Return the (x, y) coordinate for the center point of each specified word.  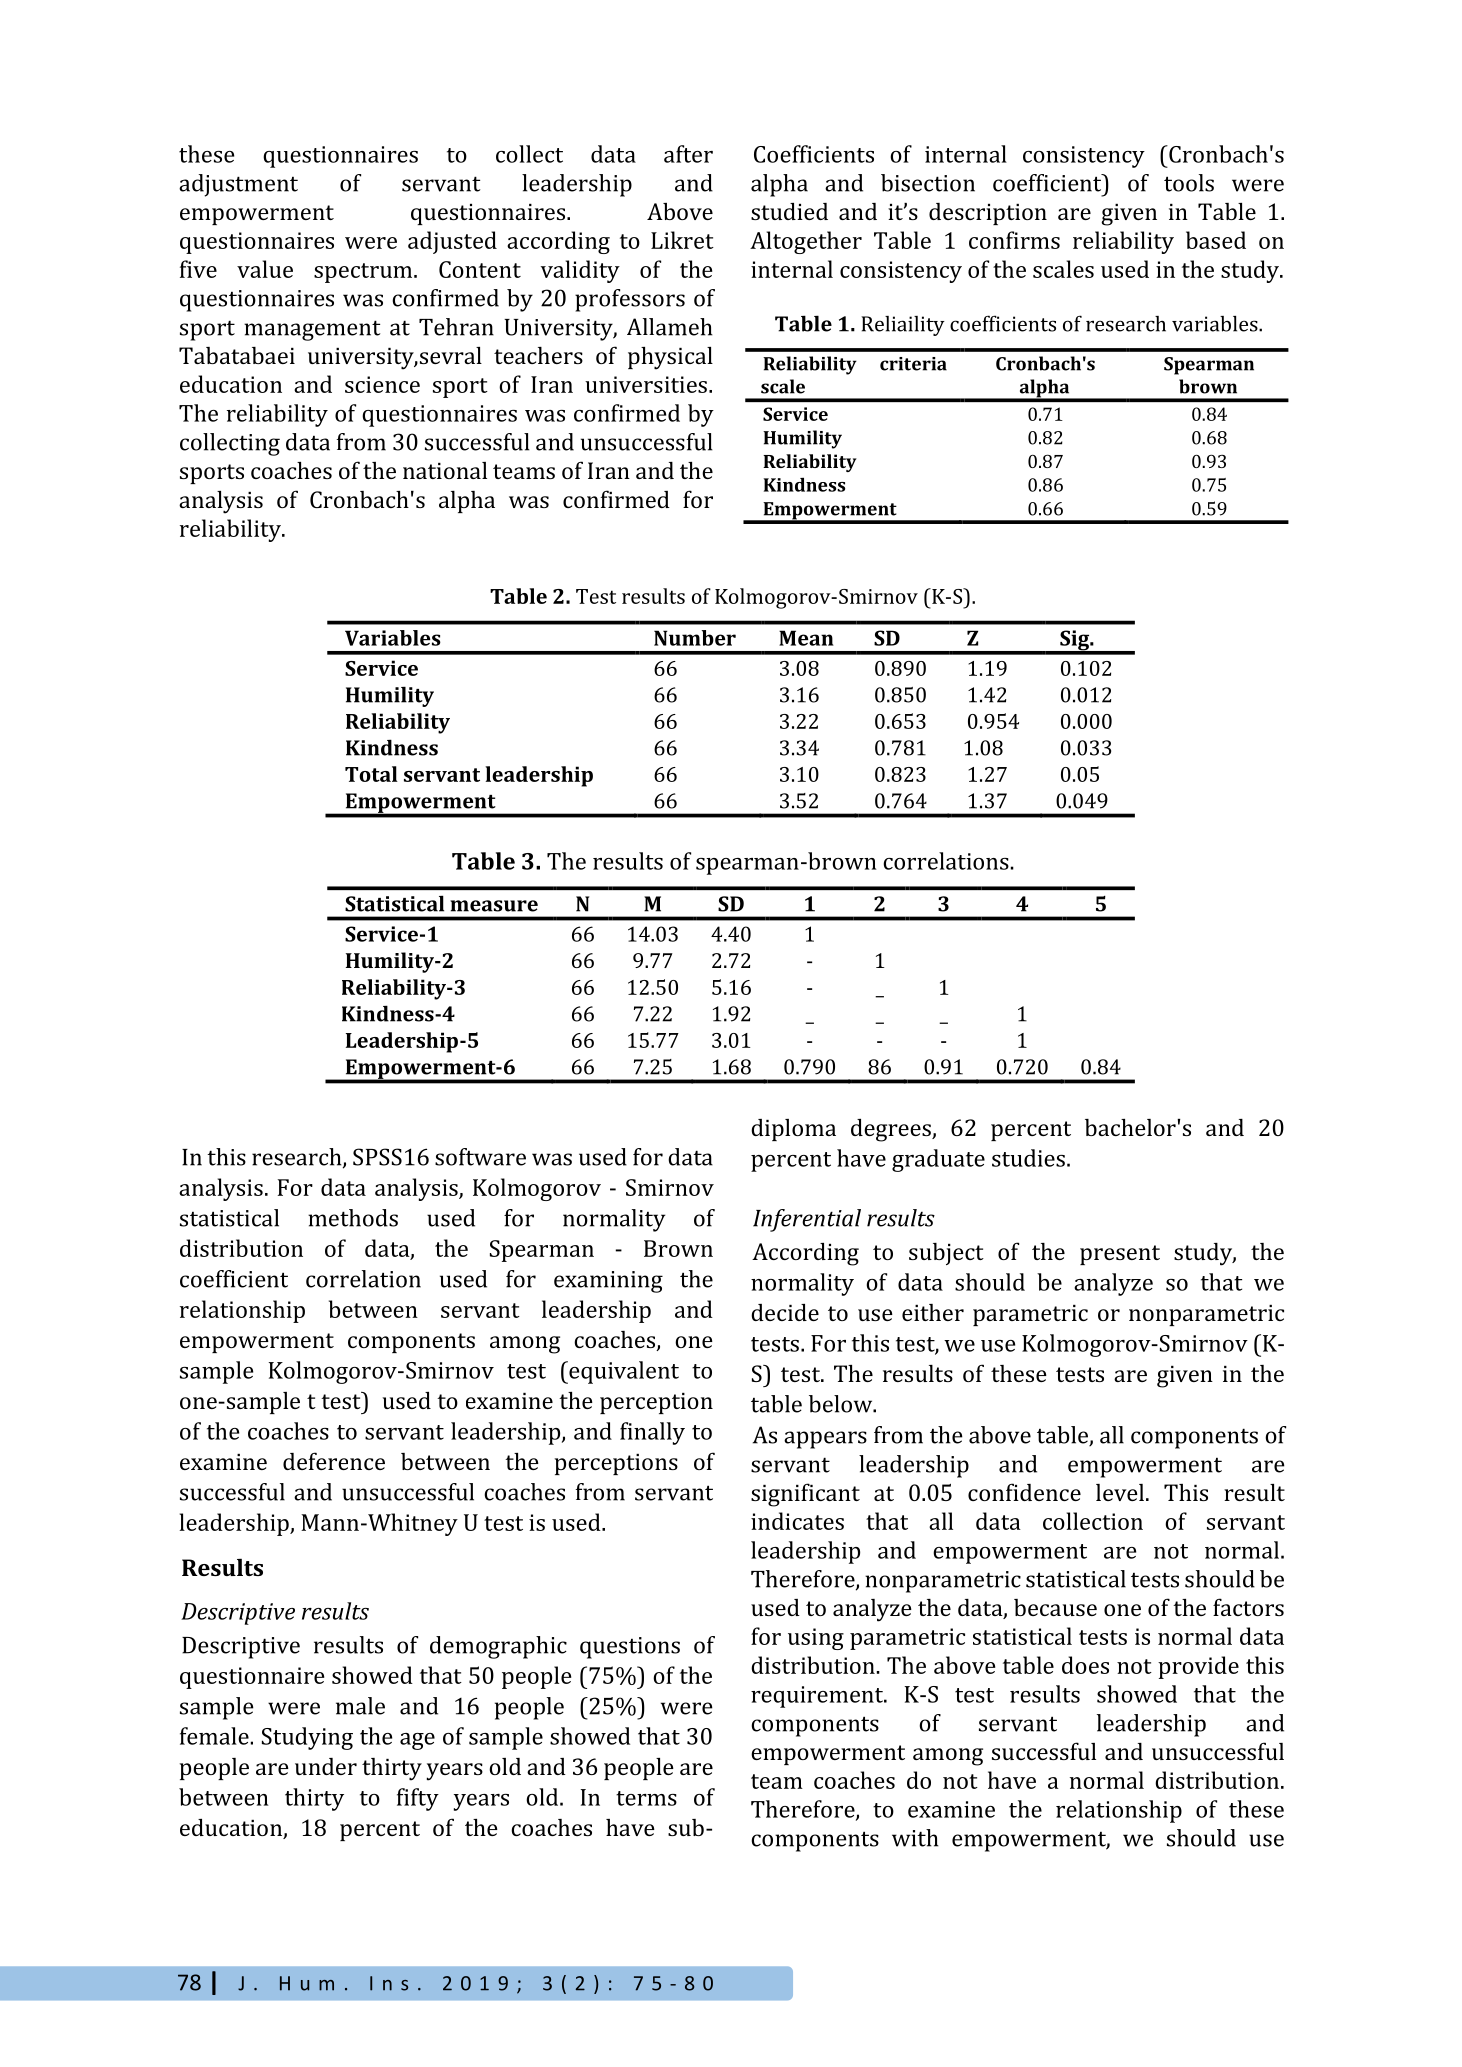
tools (1189, 183)
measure (494, 906)
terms (646, 1798)
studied (789, 211)
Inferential (807, 1220)
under (326, 1766)
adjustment (238, 185)
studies (1028, 1158)
